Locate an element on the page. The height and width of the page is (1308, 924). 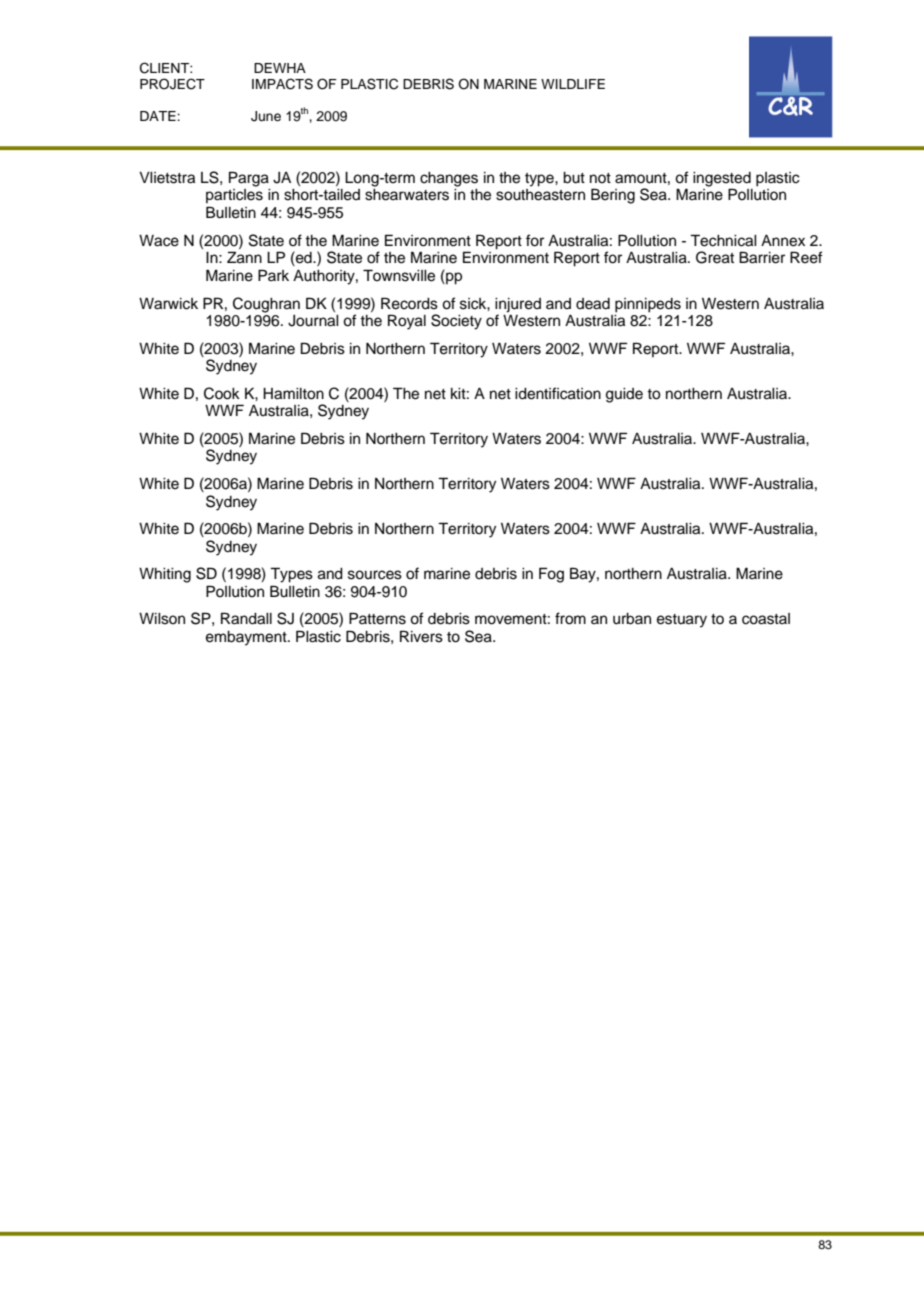
ingested is located at coordinates (722, 180).
